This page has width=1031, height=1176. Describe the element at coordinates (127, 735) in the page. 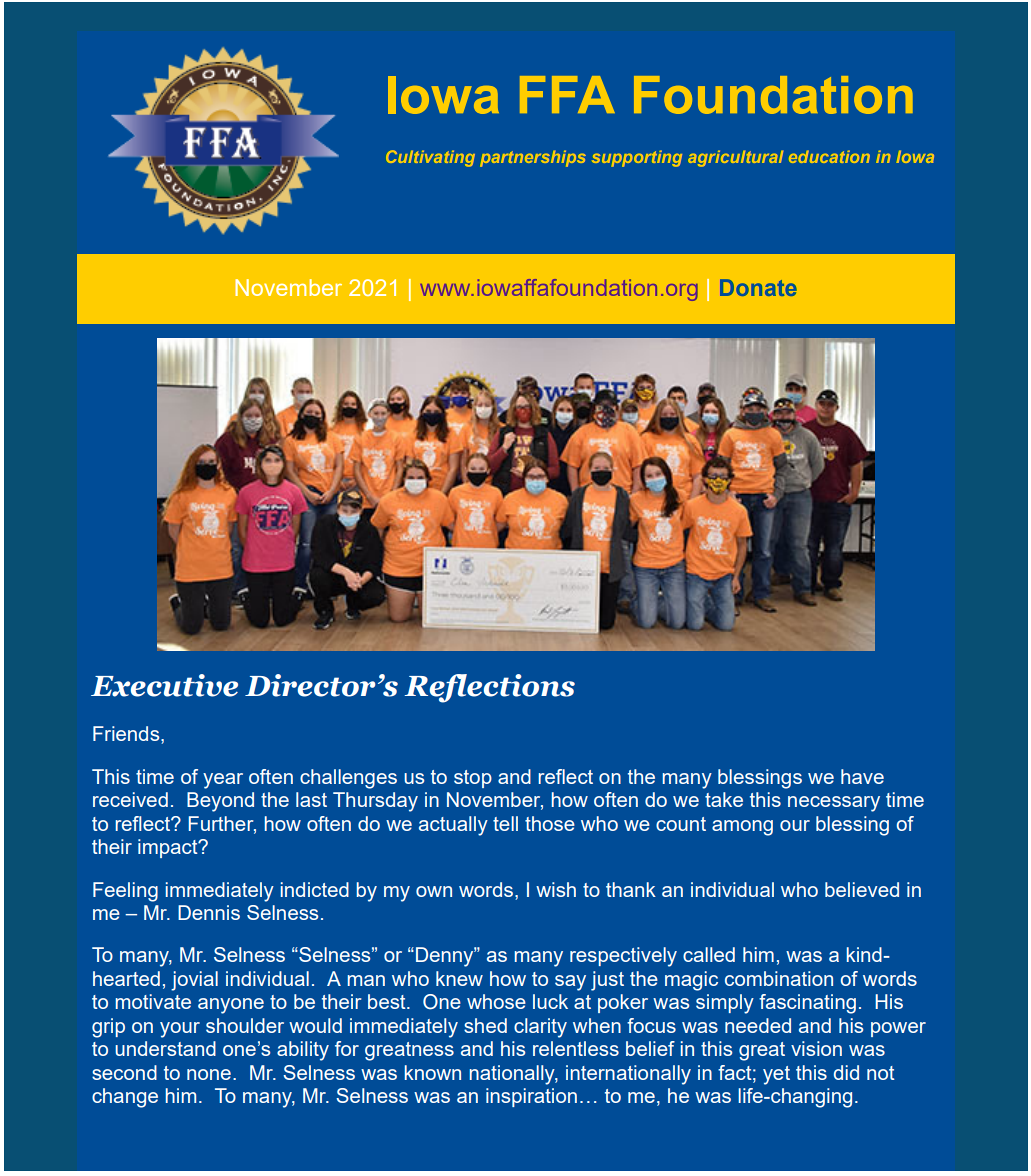

I see `Friends` at that location.
